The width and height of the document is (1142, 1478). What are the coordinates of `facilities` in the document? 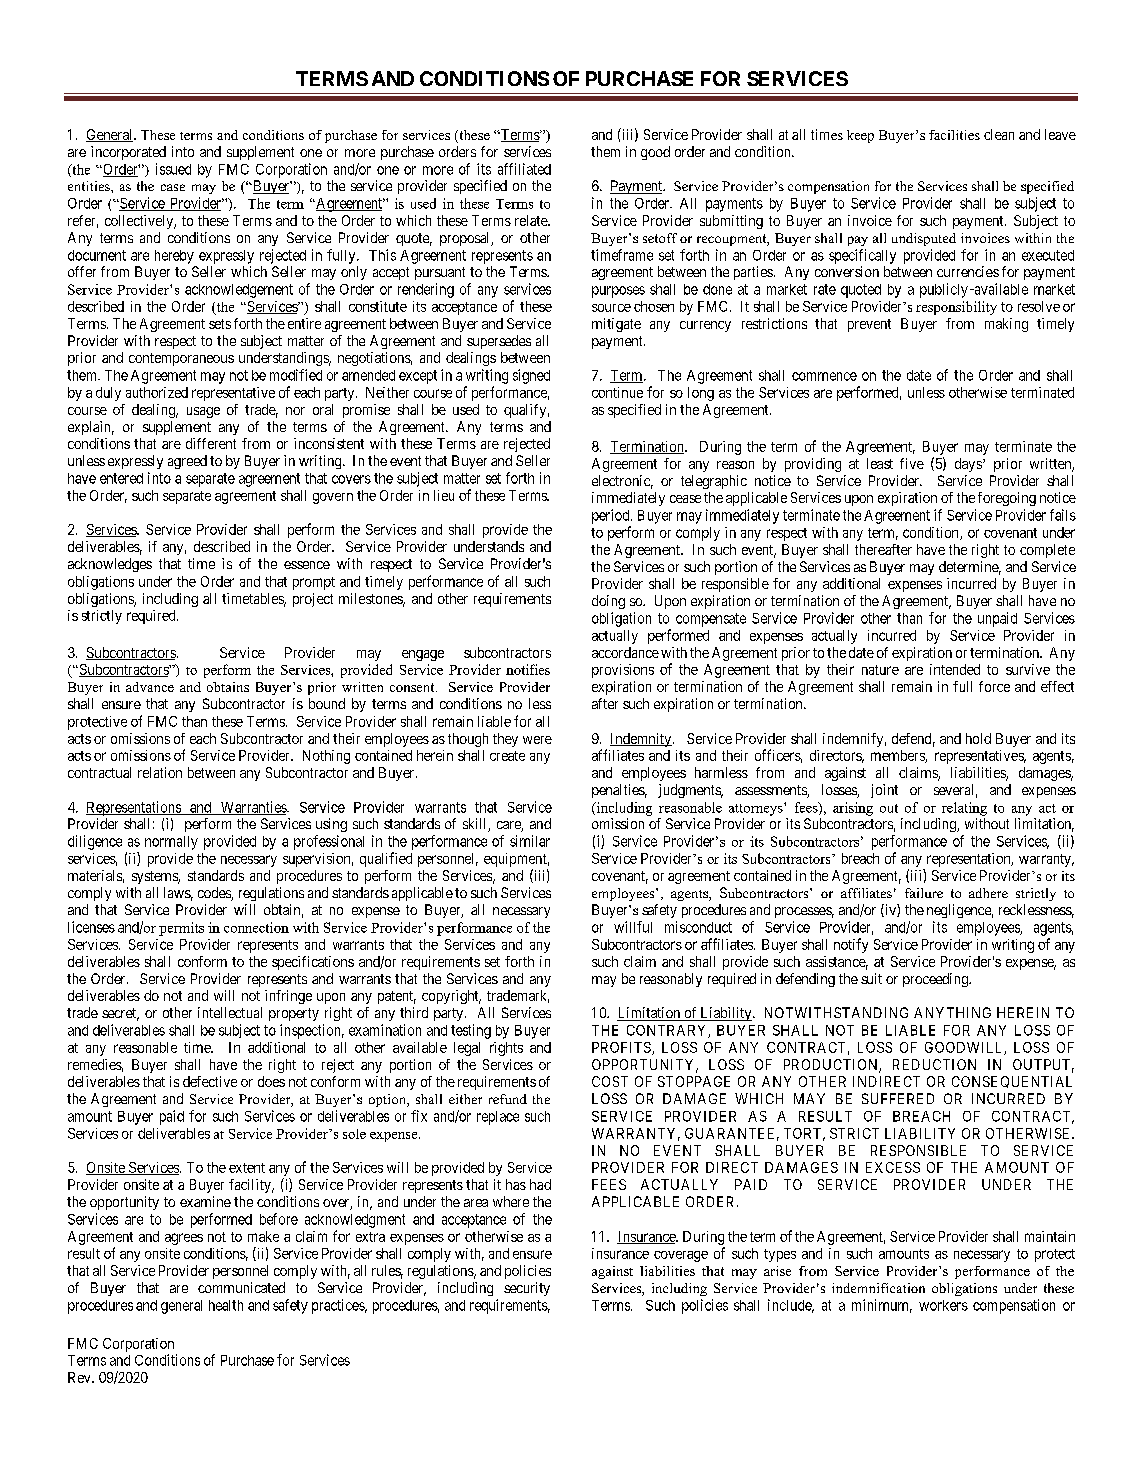 It's located at (954, 135).
